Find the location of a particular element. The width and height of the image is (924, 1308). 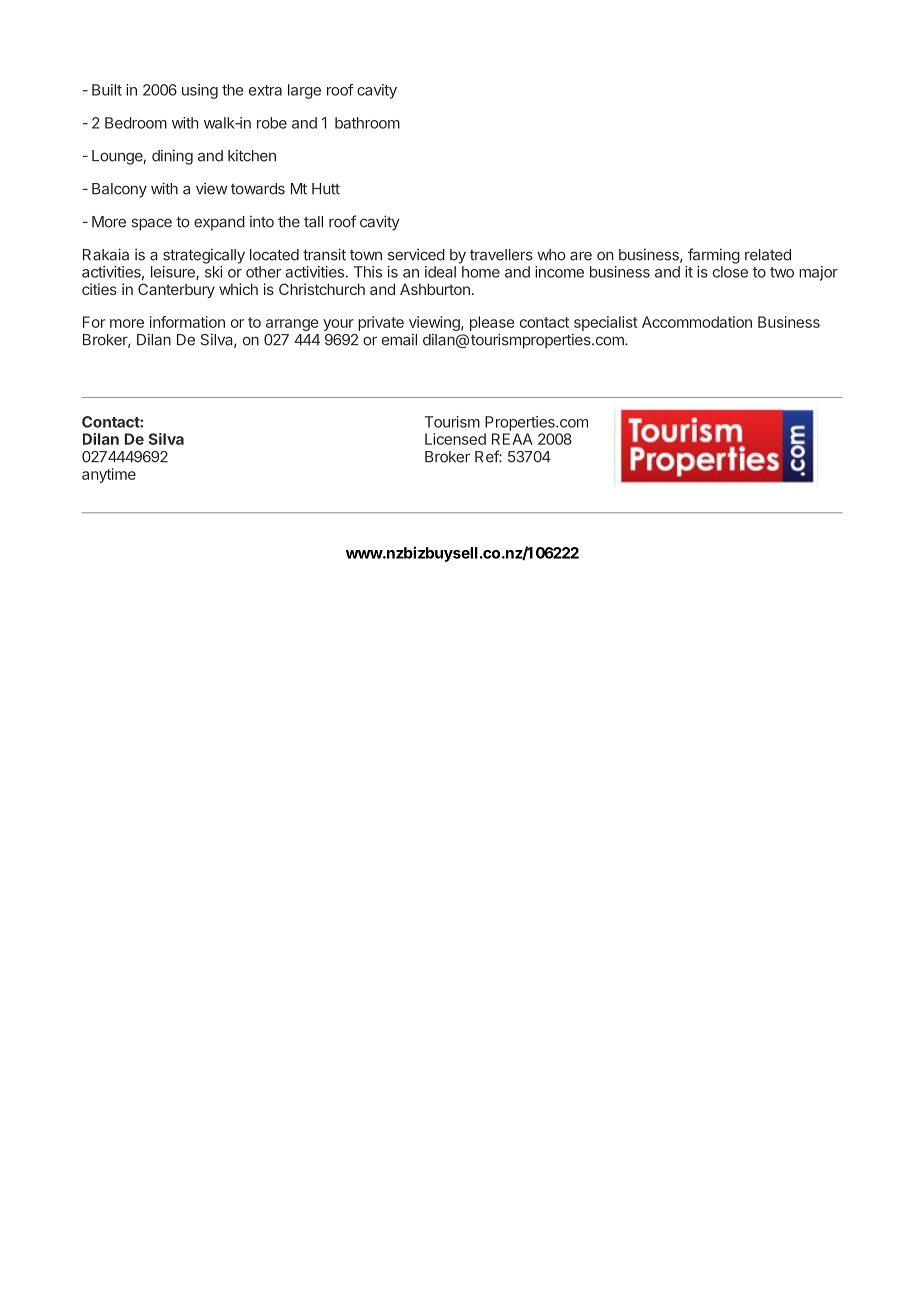

ideal is located at coordinates (440, 272).
